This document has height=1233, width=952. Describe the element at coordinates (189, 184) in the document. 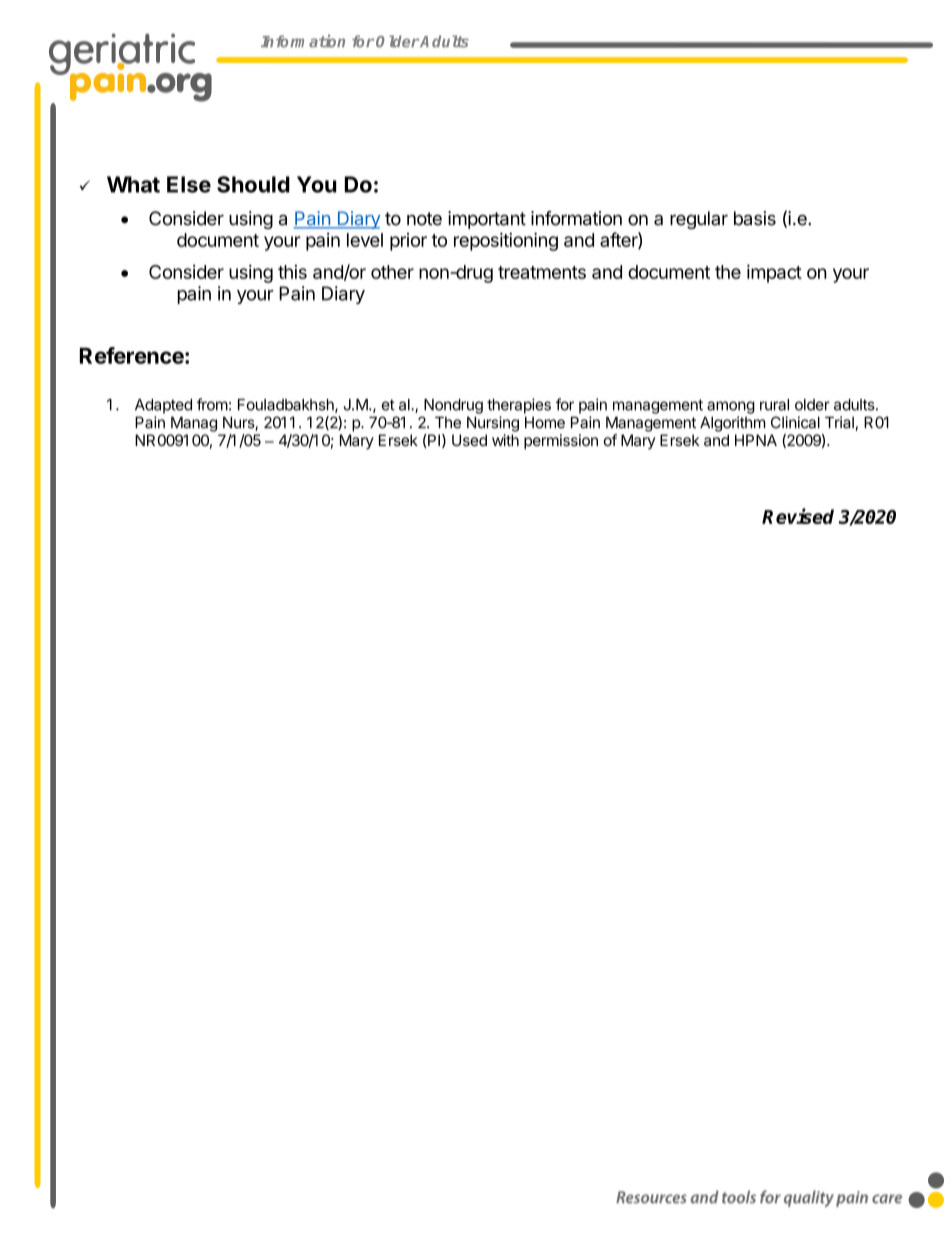

I see `Else` at that location.
